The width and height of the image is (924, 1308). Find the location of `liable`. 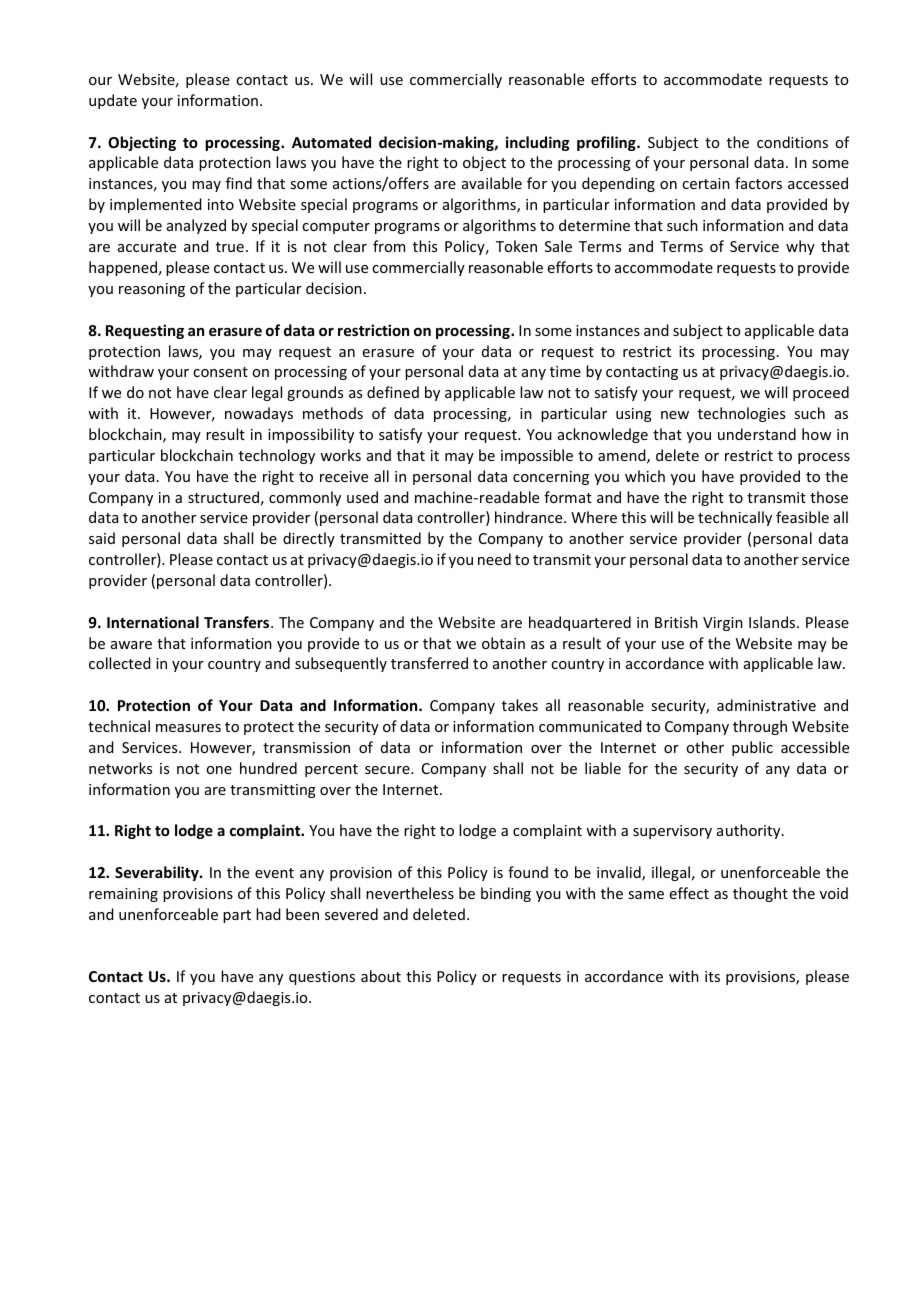

liable is located at coordinates (603, 768).
